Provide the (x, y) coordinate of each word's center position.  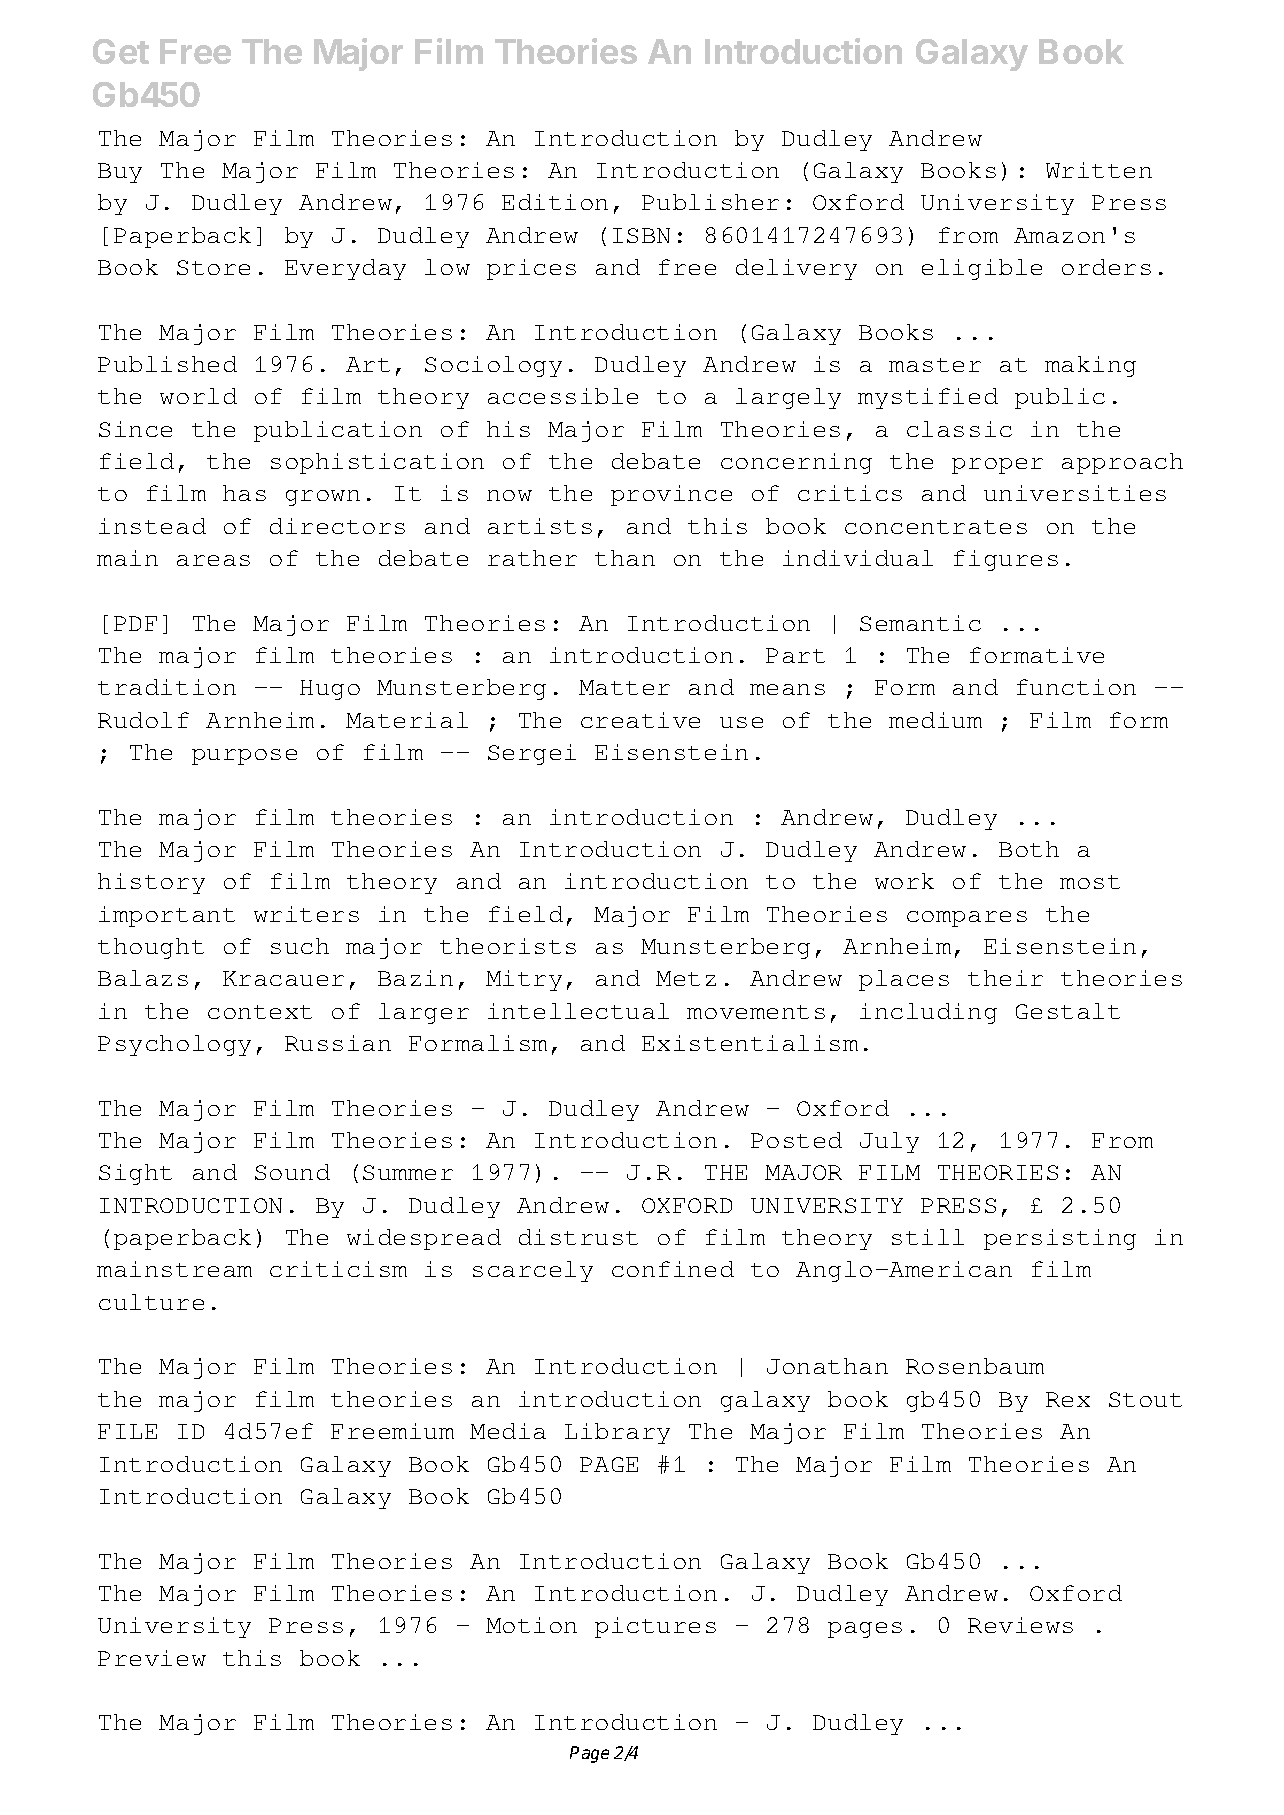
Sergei (532, 754)
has (244, 493)
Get (121, 51)
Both (1029, 849)
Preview (152, 1658)
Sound (292, 1172)
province (671, 495)
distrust (578, 1237)
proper (997, 466)
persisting (1060, 1239)
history (151, 883)
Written (1099, 170)
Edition (555, 202)
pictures (655, 1627)
